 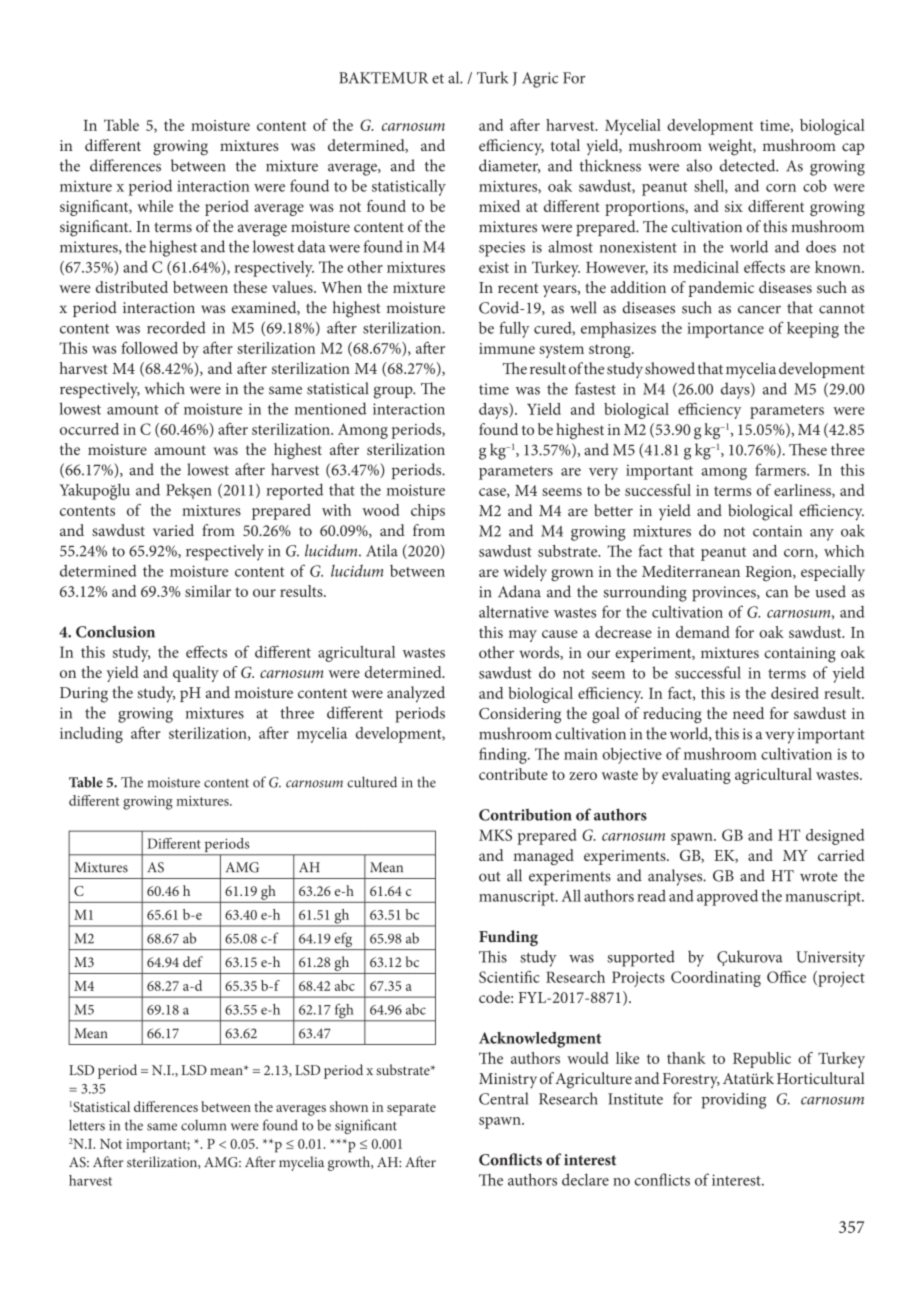 I want to click on while, so click(x=155, y=206).
